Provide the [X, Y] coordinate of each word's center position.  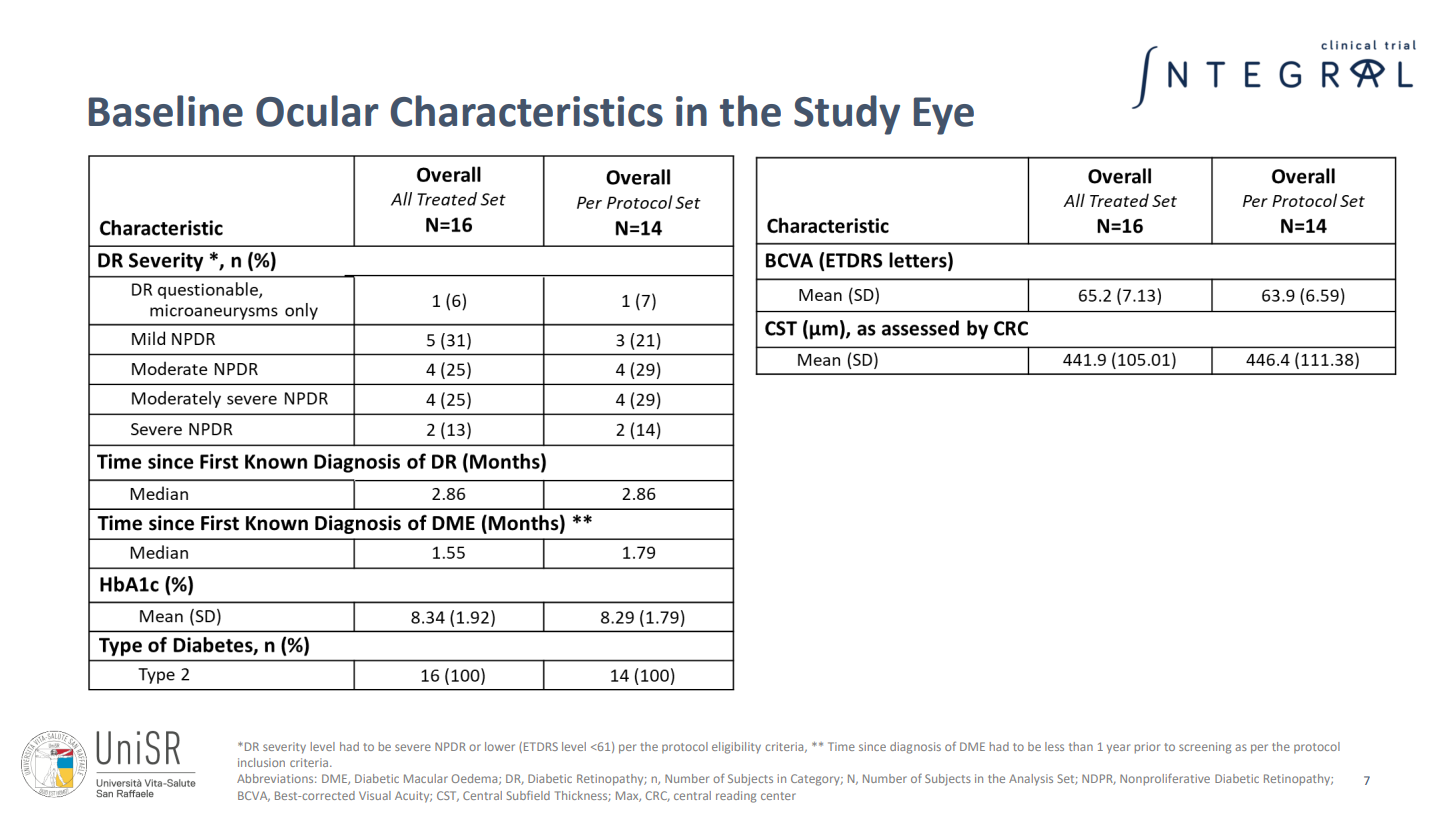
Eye [944, 116]
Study [847, 115]
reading [736, 797]
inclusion [261, 762]
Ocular [317, 111]
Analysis [1031, 779]
